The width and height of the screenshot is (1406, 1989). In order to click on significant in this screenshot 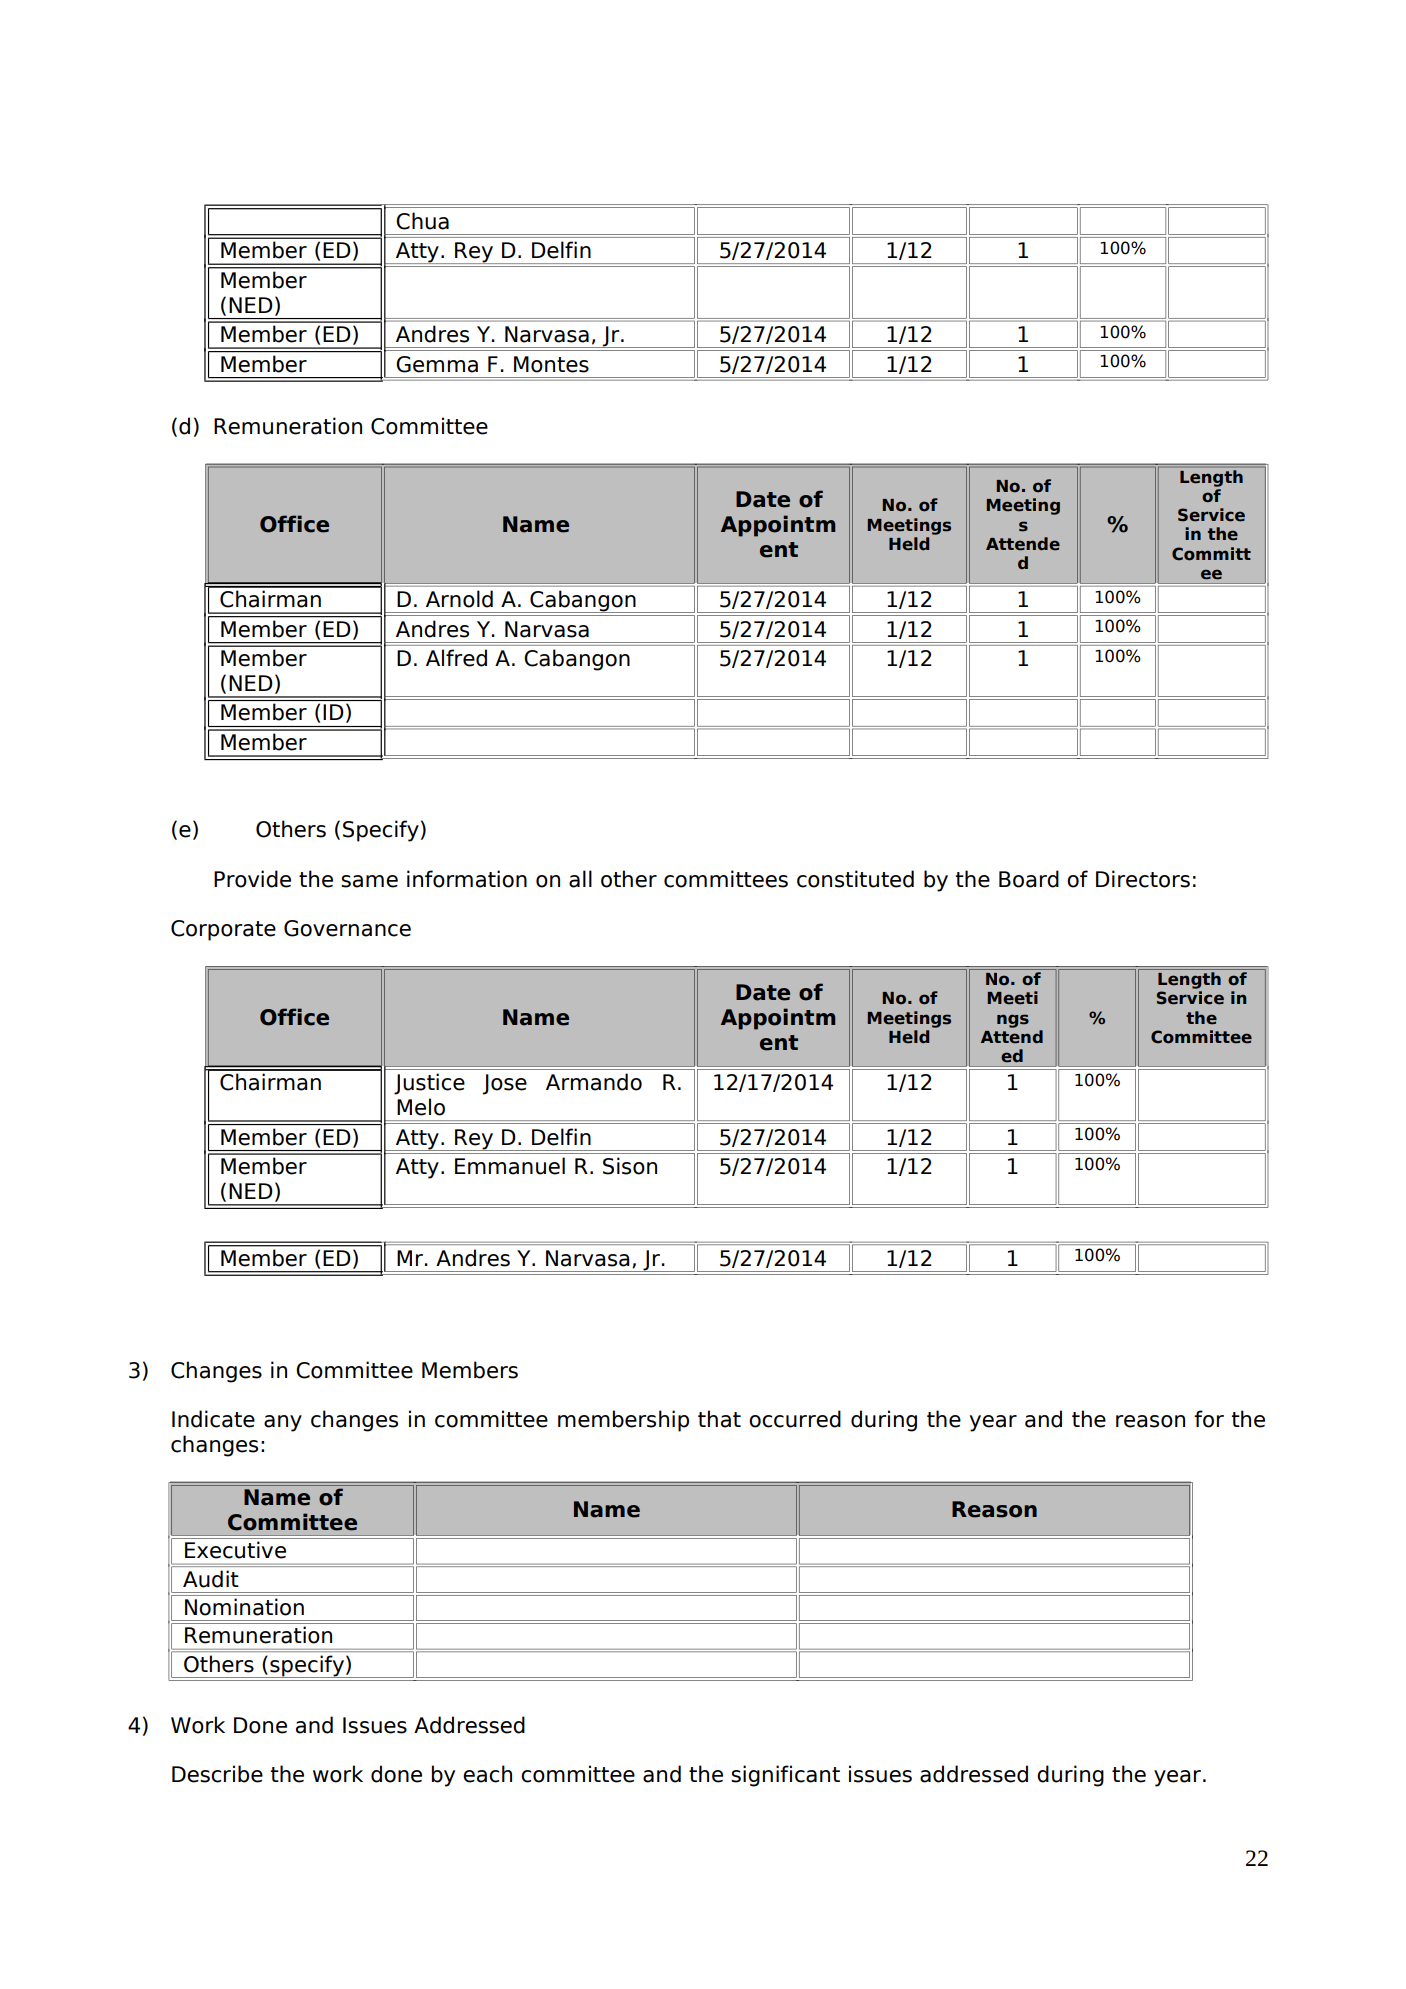, I will do `click(785, 1776)`.
